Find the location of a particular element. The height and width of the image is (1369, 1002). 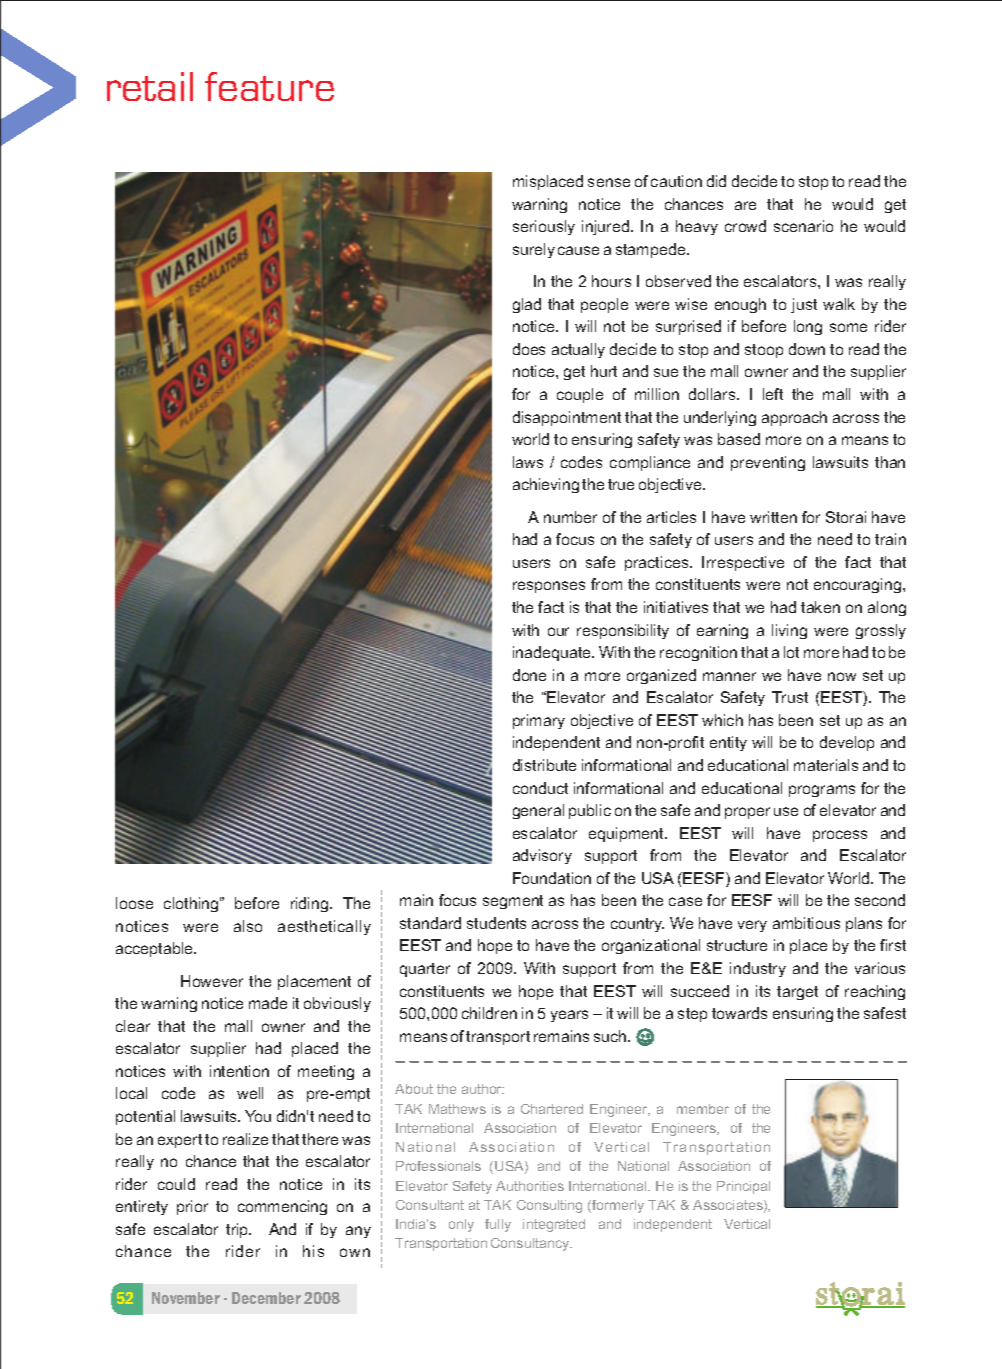

segment is located at coordinates (513, 902).
